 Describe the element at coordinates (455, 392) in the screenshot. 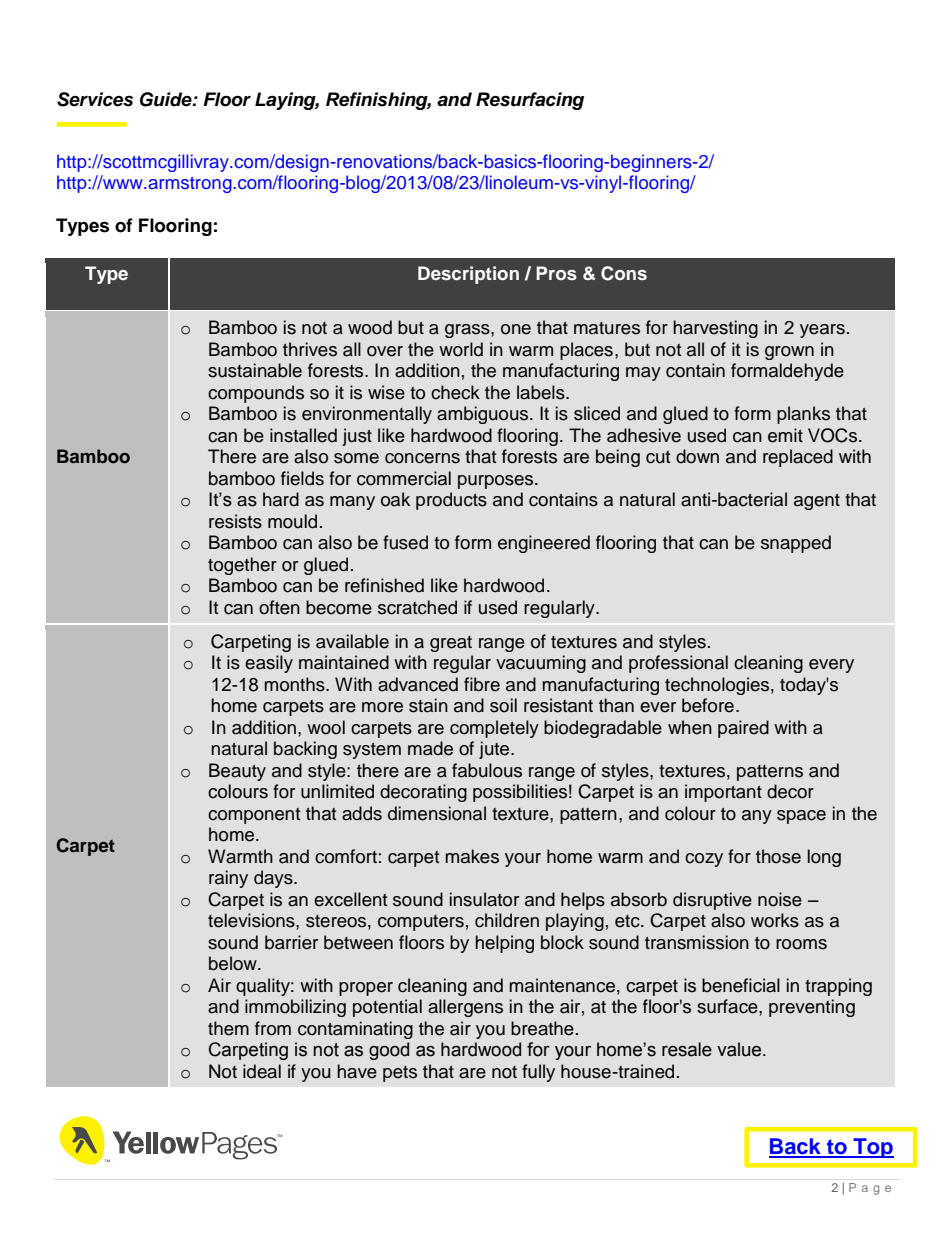

I see `check` at that location.
